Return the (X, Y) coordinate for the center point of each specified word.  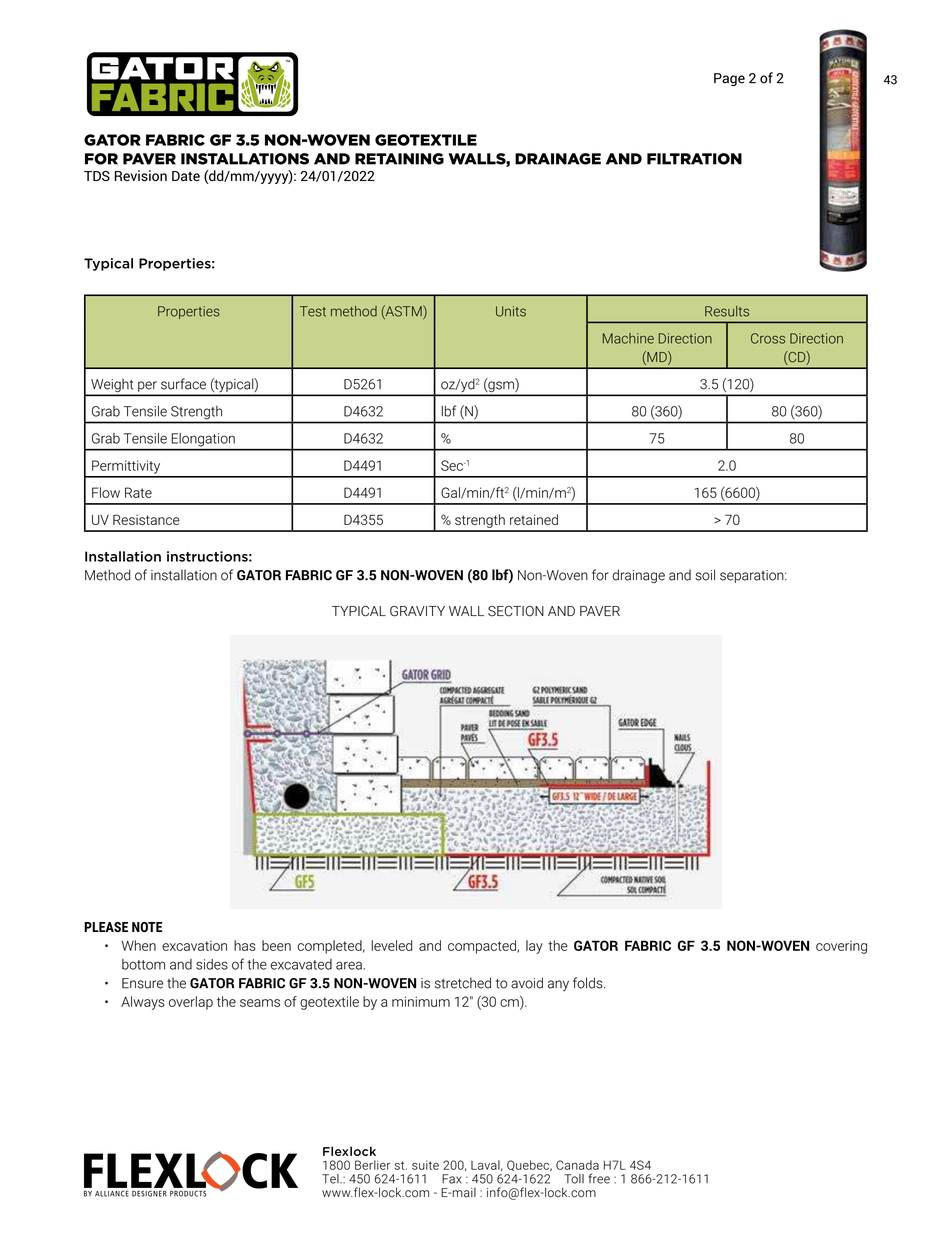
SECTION (516, 611)
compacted (483, 947)
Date (186, 176)
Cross (768, 338)
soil (705, 575)
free (599, 1178)
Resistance (146, 519)
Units (511, 311)
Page (729, 79)
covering (841, 947)
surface (183, 384)
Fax (452, 1179)
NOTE (147, 927)
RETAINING (399, 159)
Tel (331, 1179)
